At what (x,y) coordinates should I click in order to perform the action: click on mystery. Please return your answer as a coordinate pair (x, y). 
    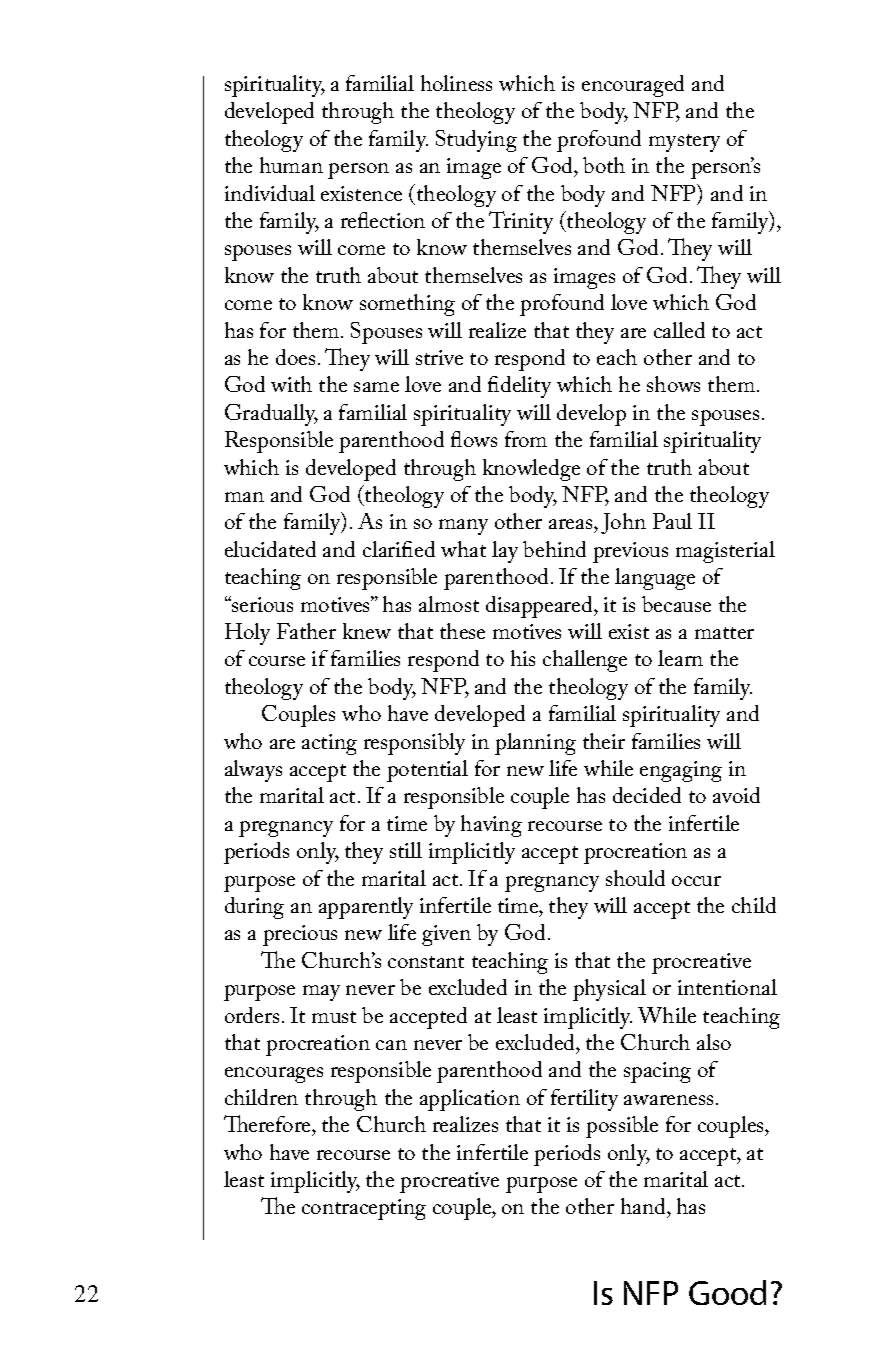
    Looking at the image, I should click on (684, 143).
